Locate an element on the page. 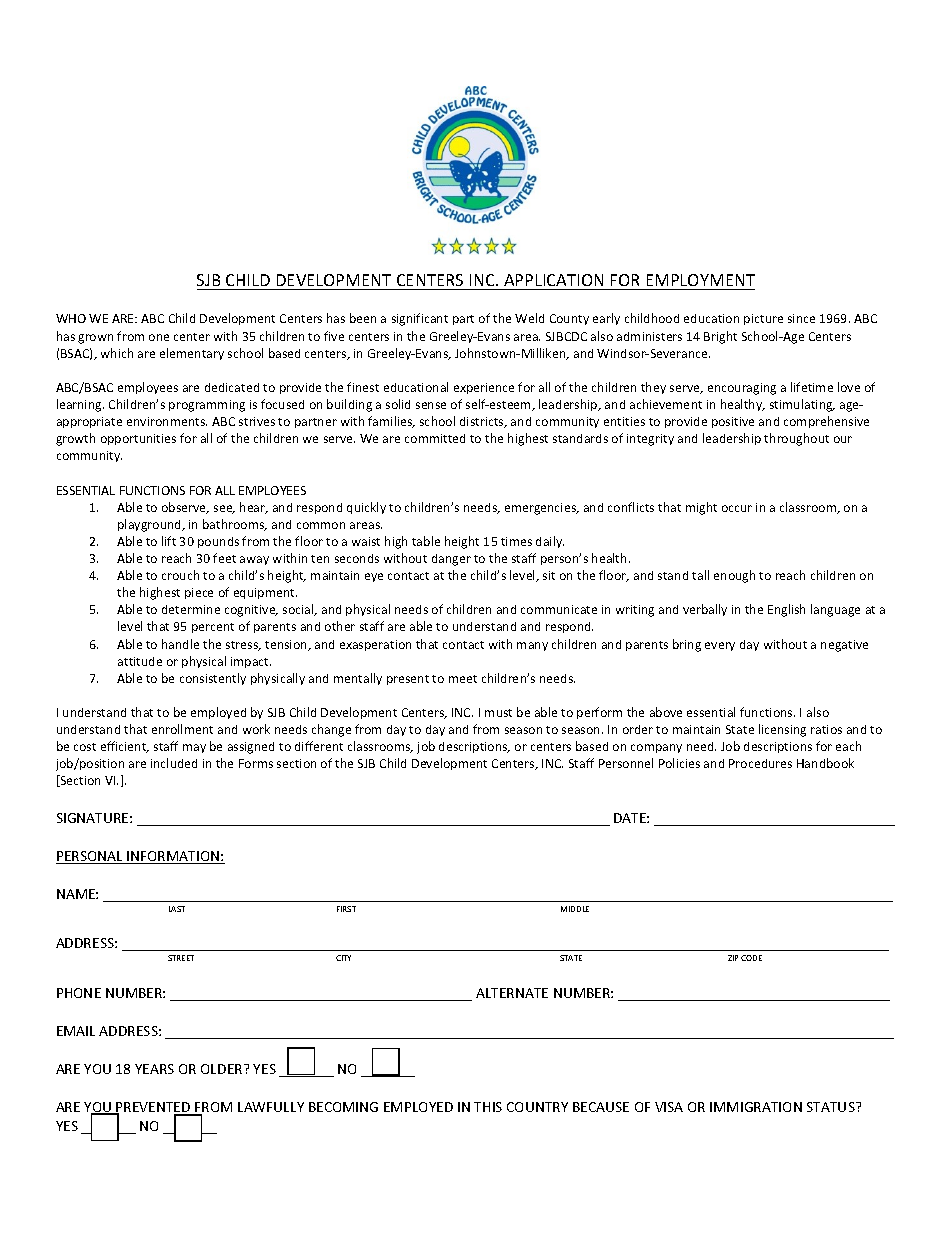 Image resolution: width=952 pixels, height=1233 pixels. licensing is located at coordinates (782, 730).
